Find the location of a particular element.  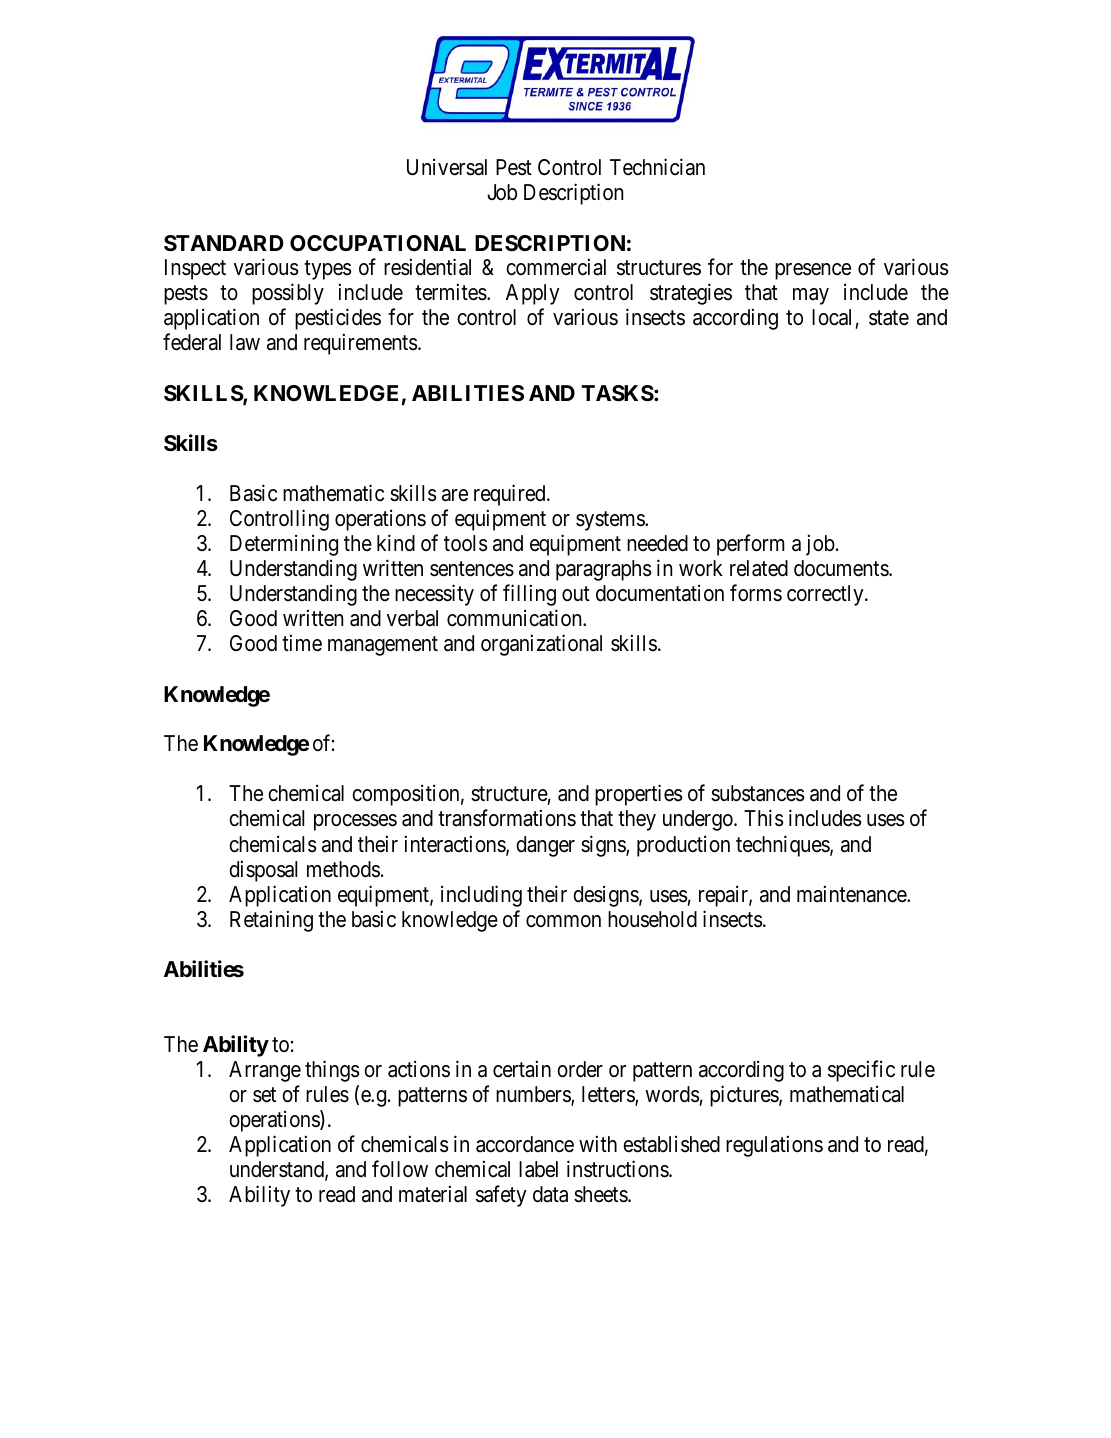

correctly is located at coordinates (826, 595).
